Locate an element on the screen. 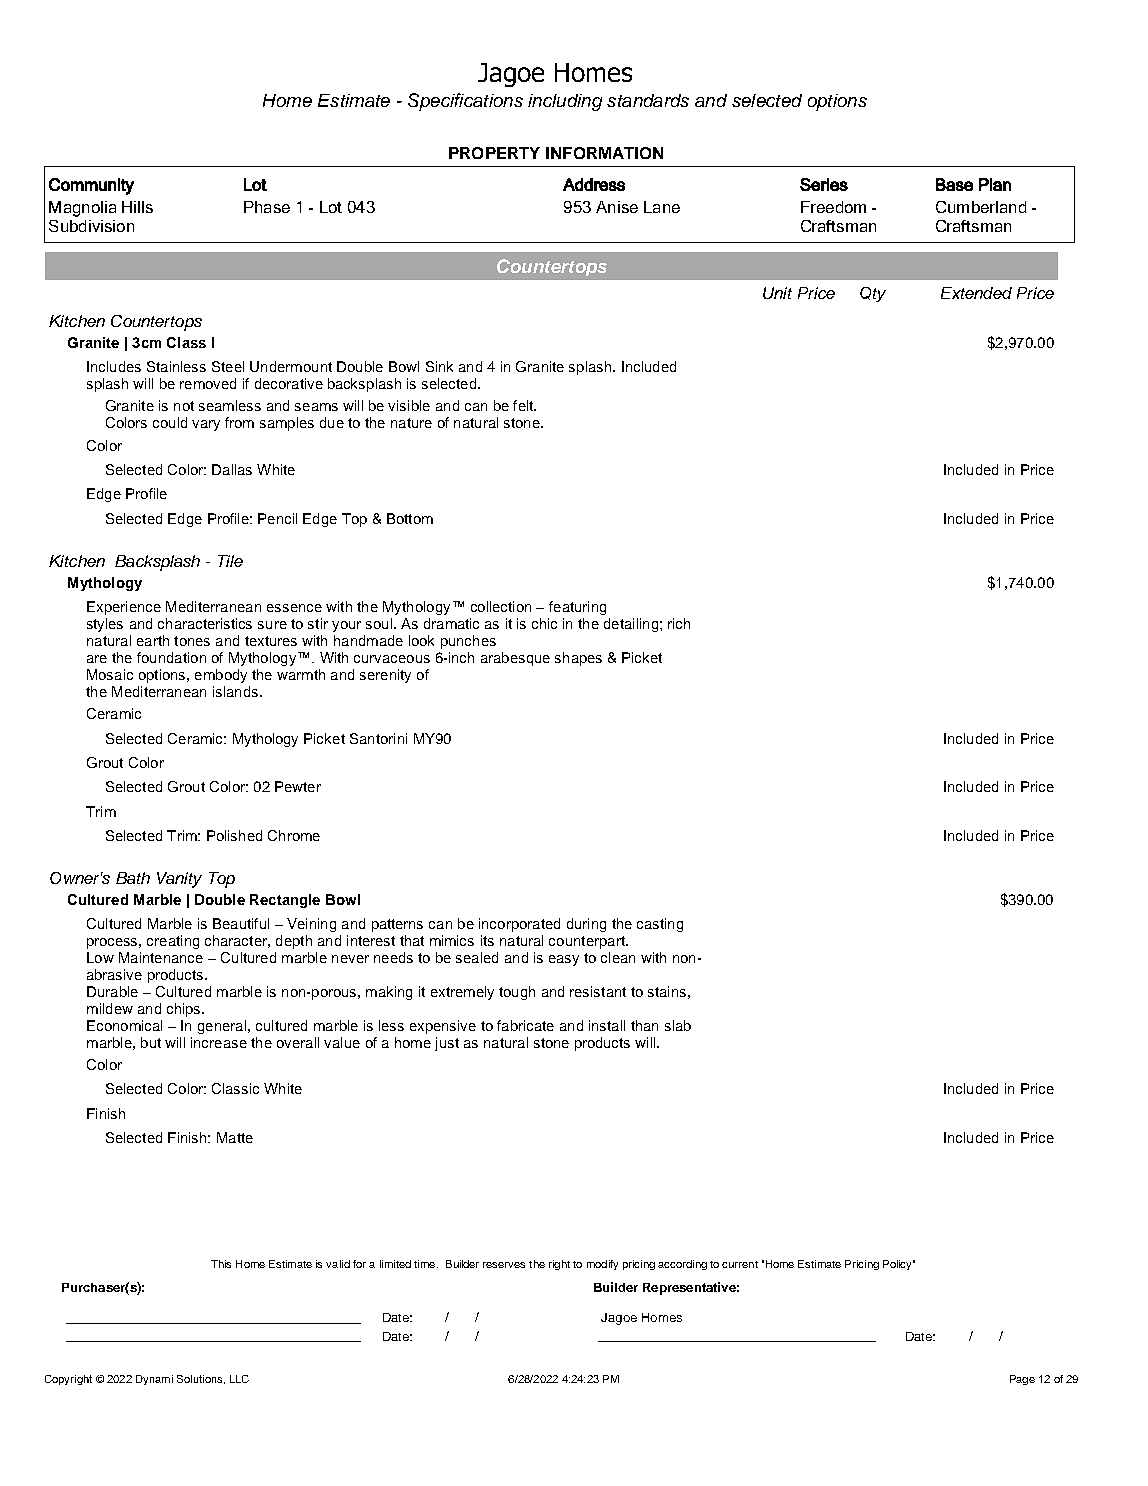 The width and height of the screenshot is (1148, 1486). reserves is located at coordinates (504, 1265).
